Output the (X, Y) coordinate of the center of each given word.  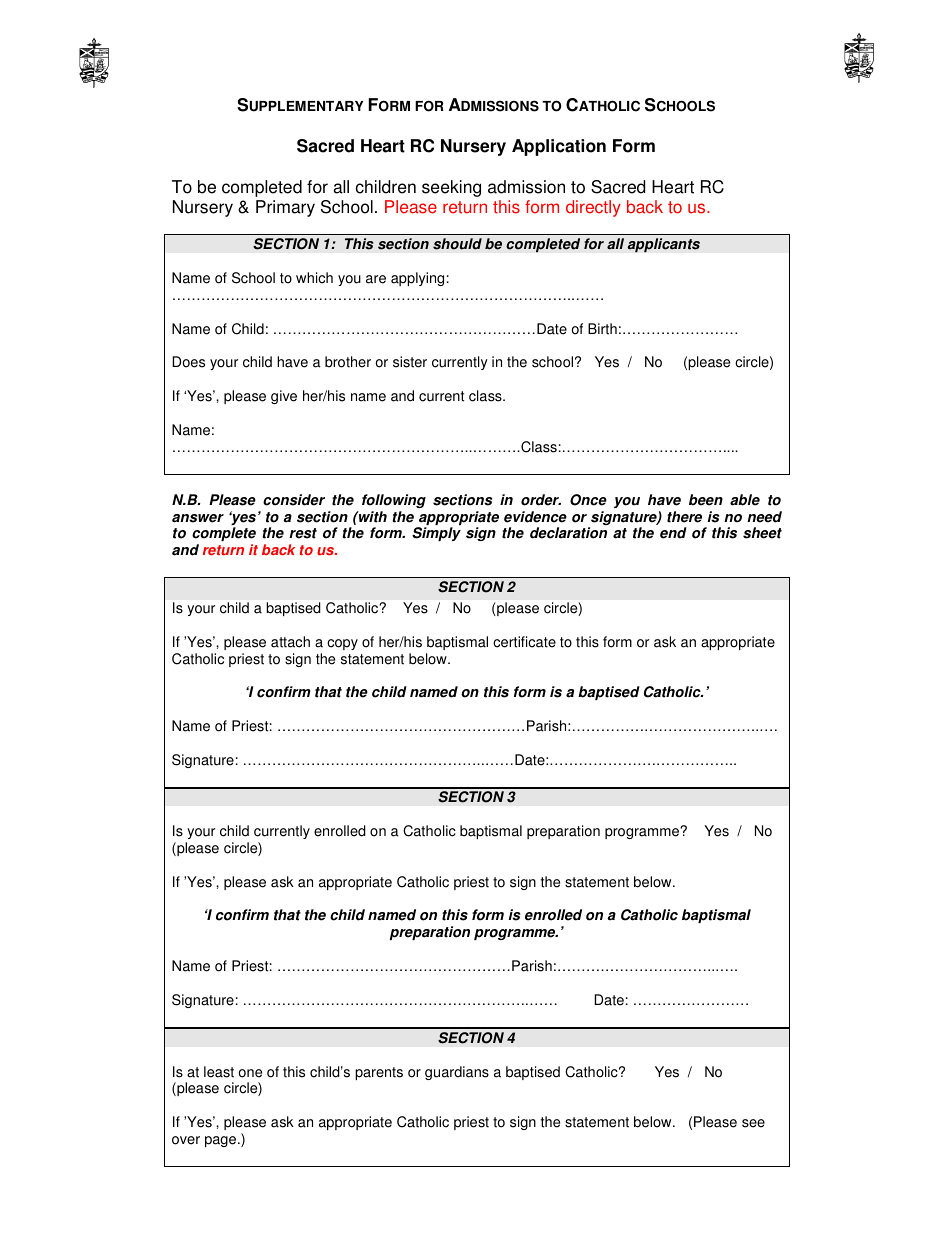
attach (290, 642)
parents (379, 1073)
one (250, 1073)
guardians (457, 1073)
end (673, 533)
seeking (451, 188)
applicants (663, 245)
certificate (524, 642)
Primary (285, 208)
